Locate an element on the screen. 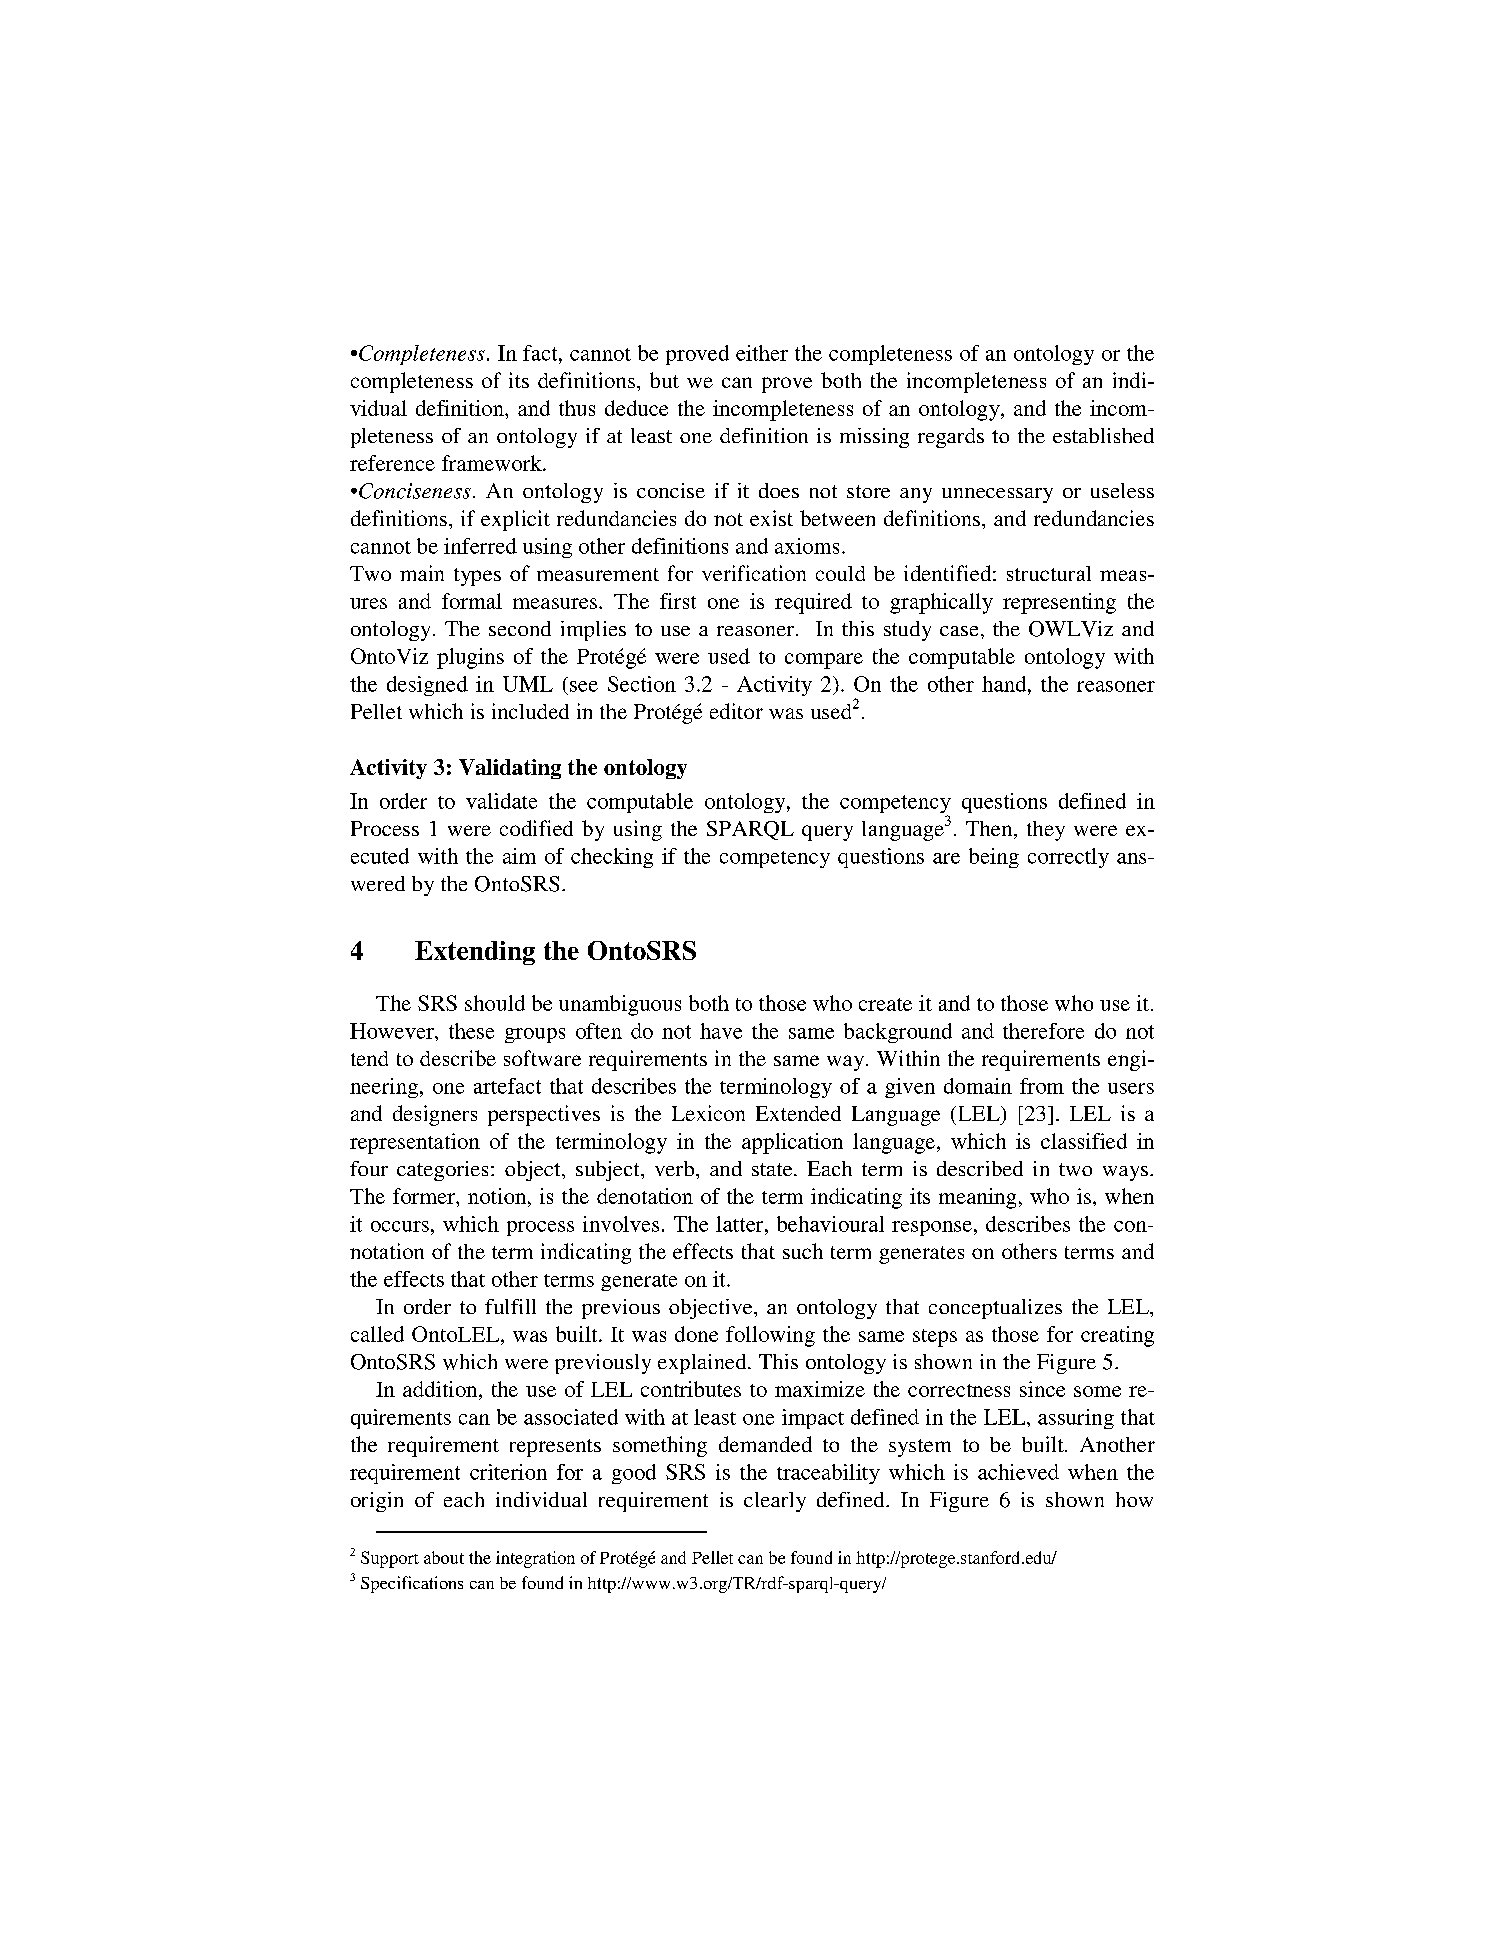  framework is located at coordinates (493, 463).
